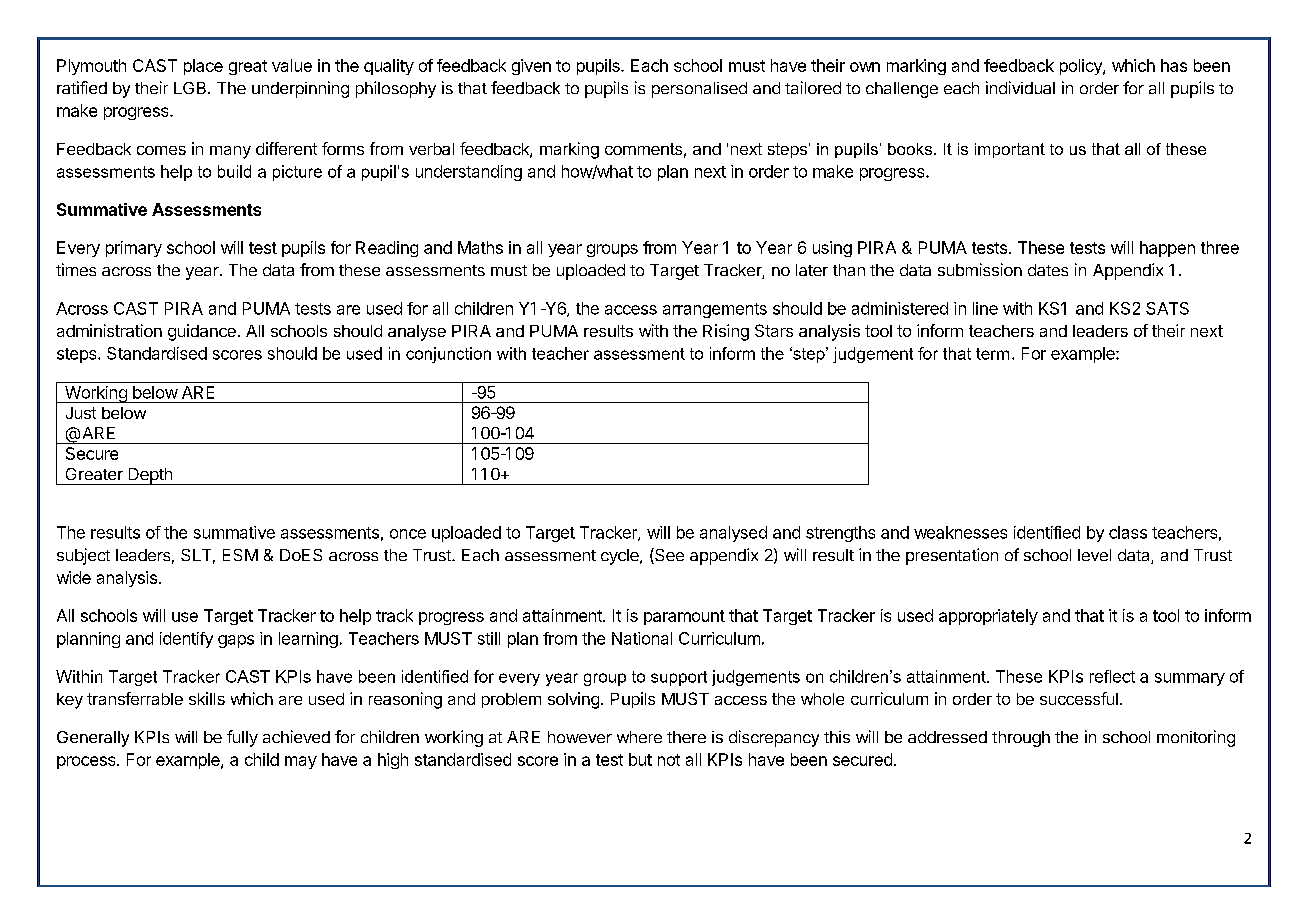 This page has width=1308, height=924. What do you see at coordinates (191, 88) in the page?
I see `LGB` at bounding box center [191, 88].
